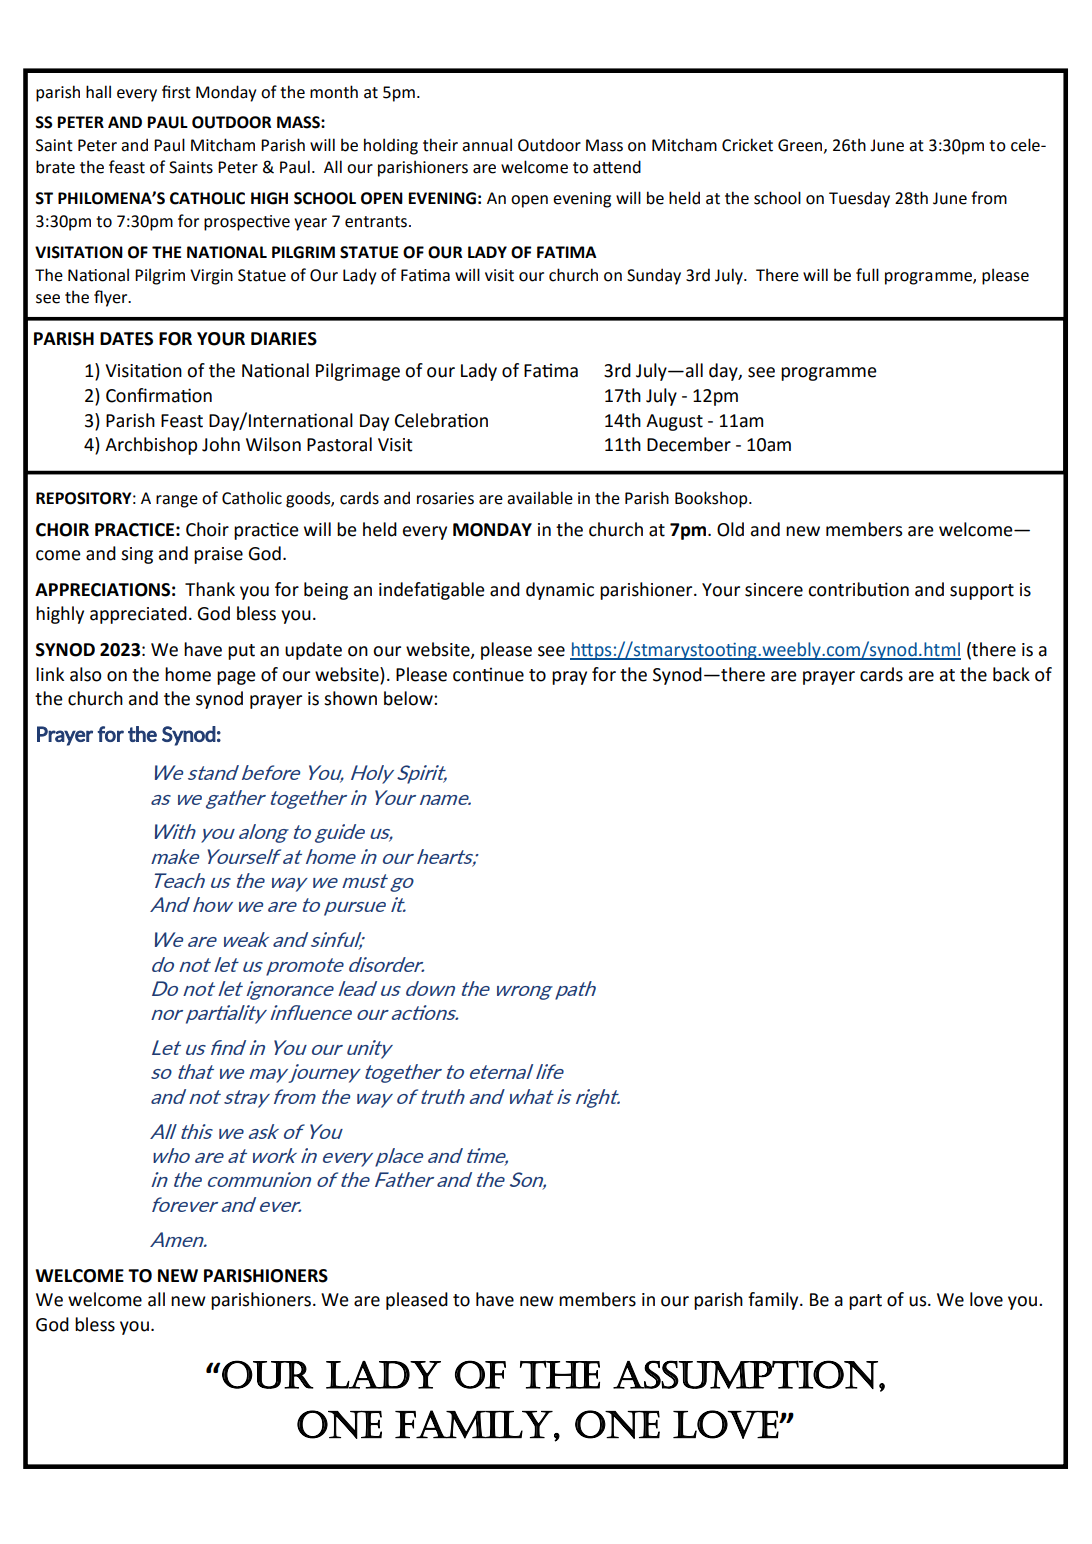 This image has height=1544, width=1092. What do you see at coordinates (236, 678) in the image?
I see `page` at bounding box center [236, 678].
